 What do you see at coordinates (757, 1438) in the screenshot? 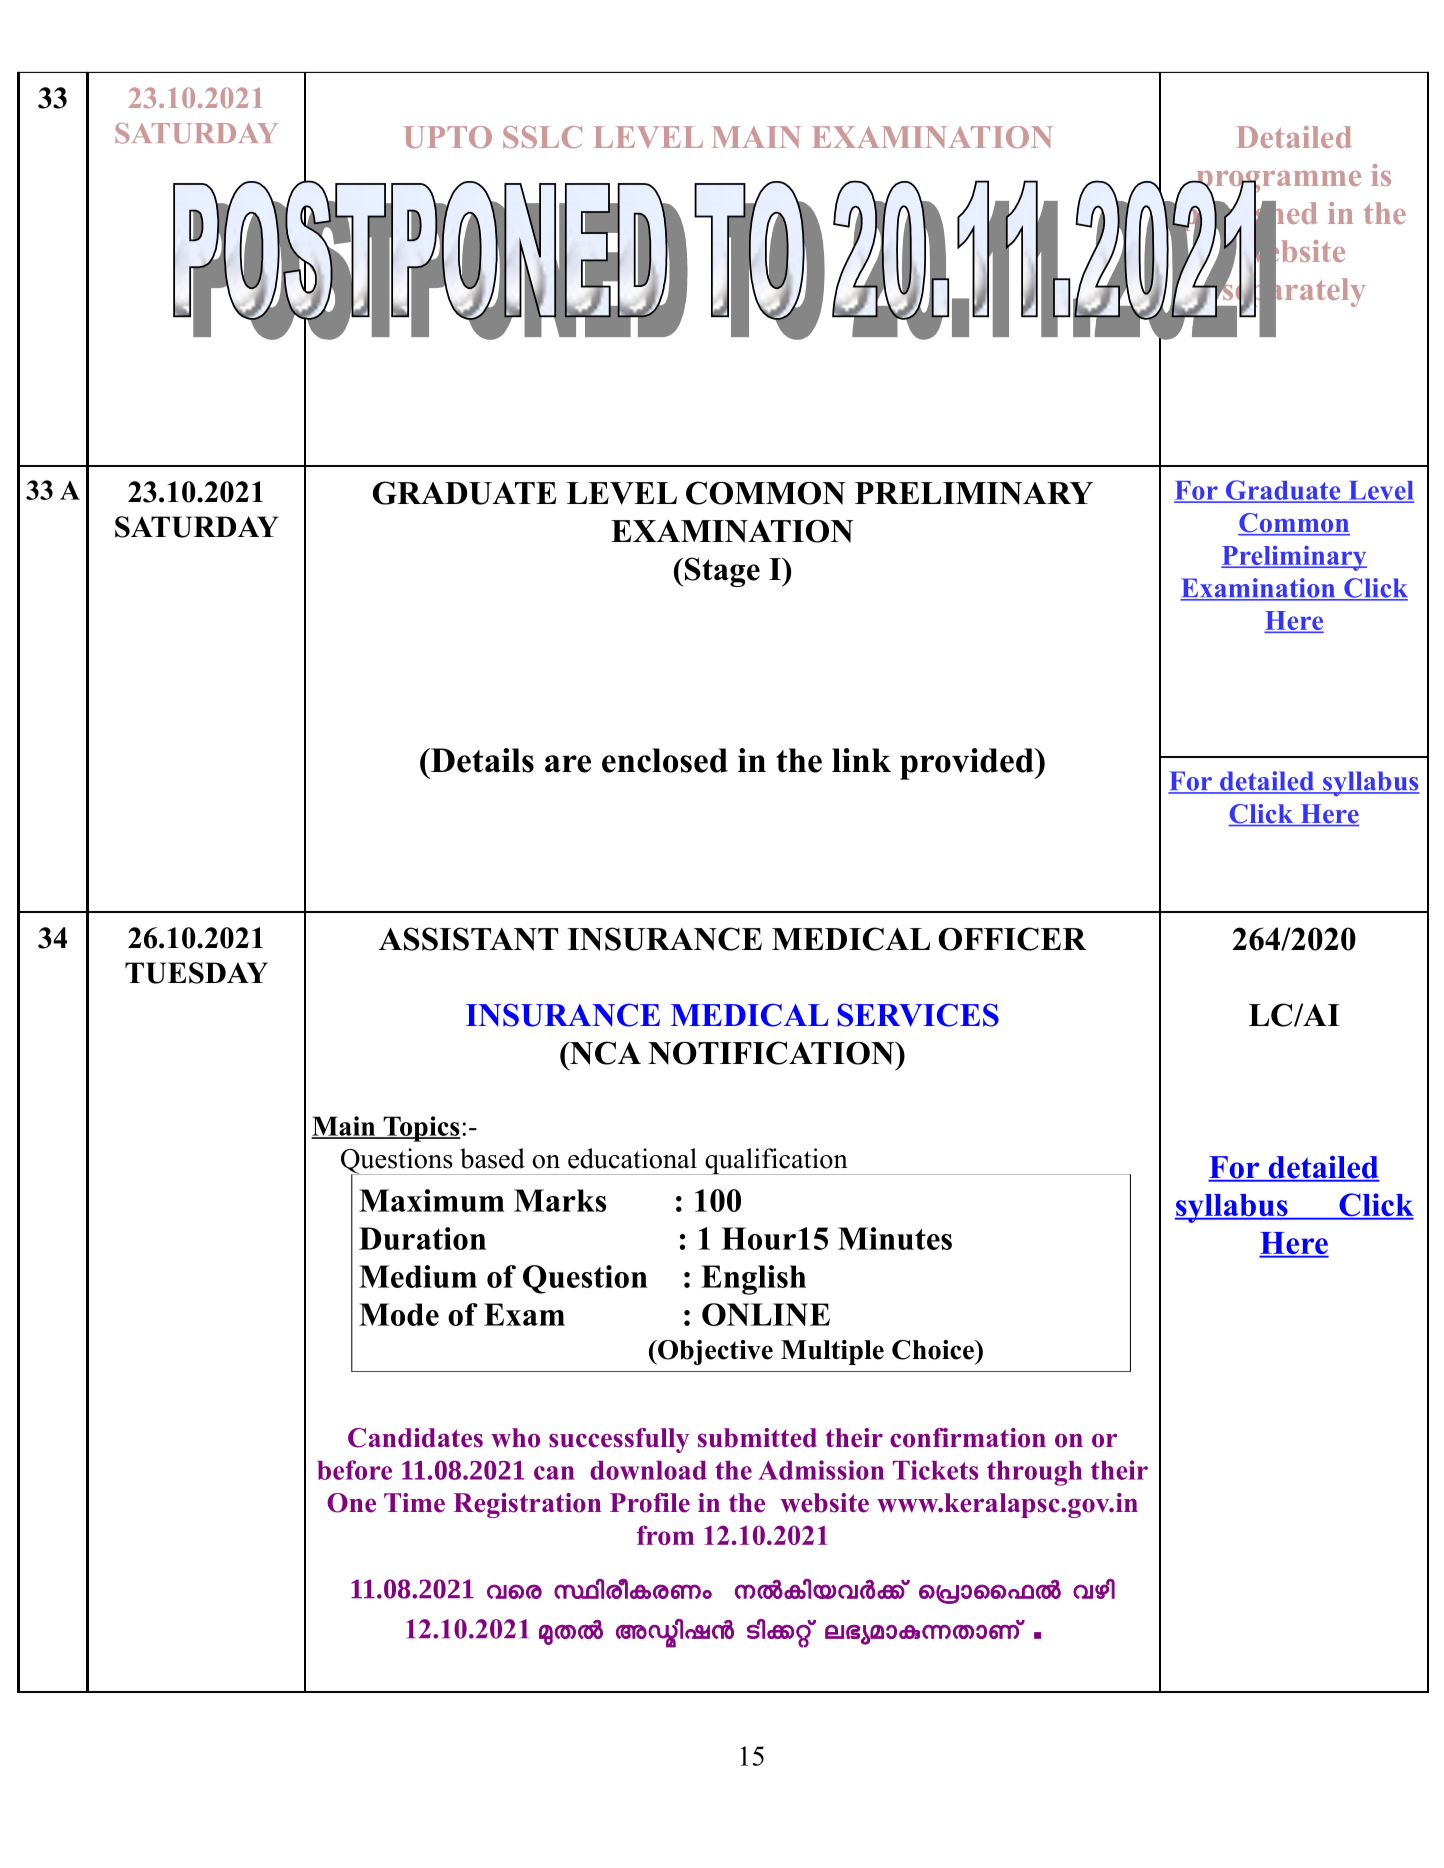
I see `submitted` at bounding box center [757, 1438].
